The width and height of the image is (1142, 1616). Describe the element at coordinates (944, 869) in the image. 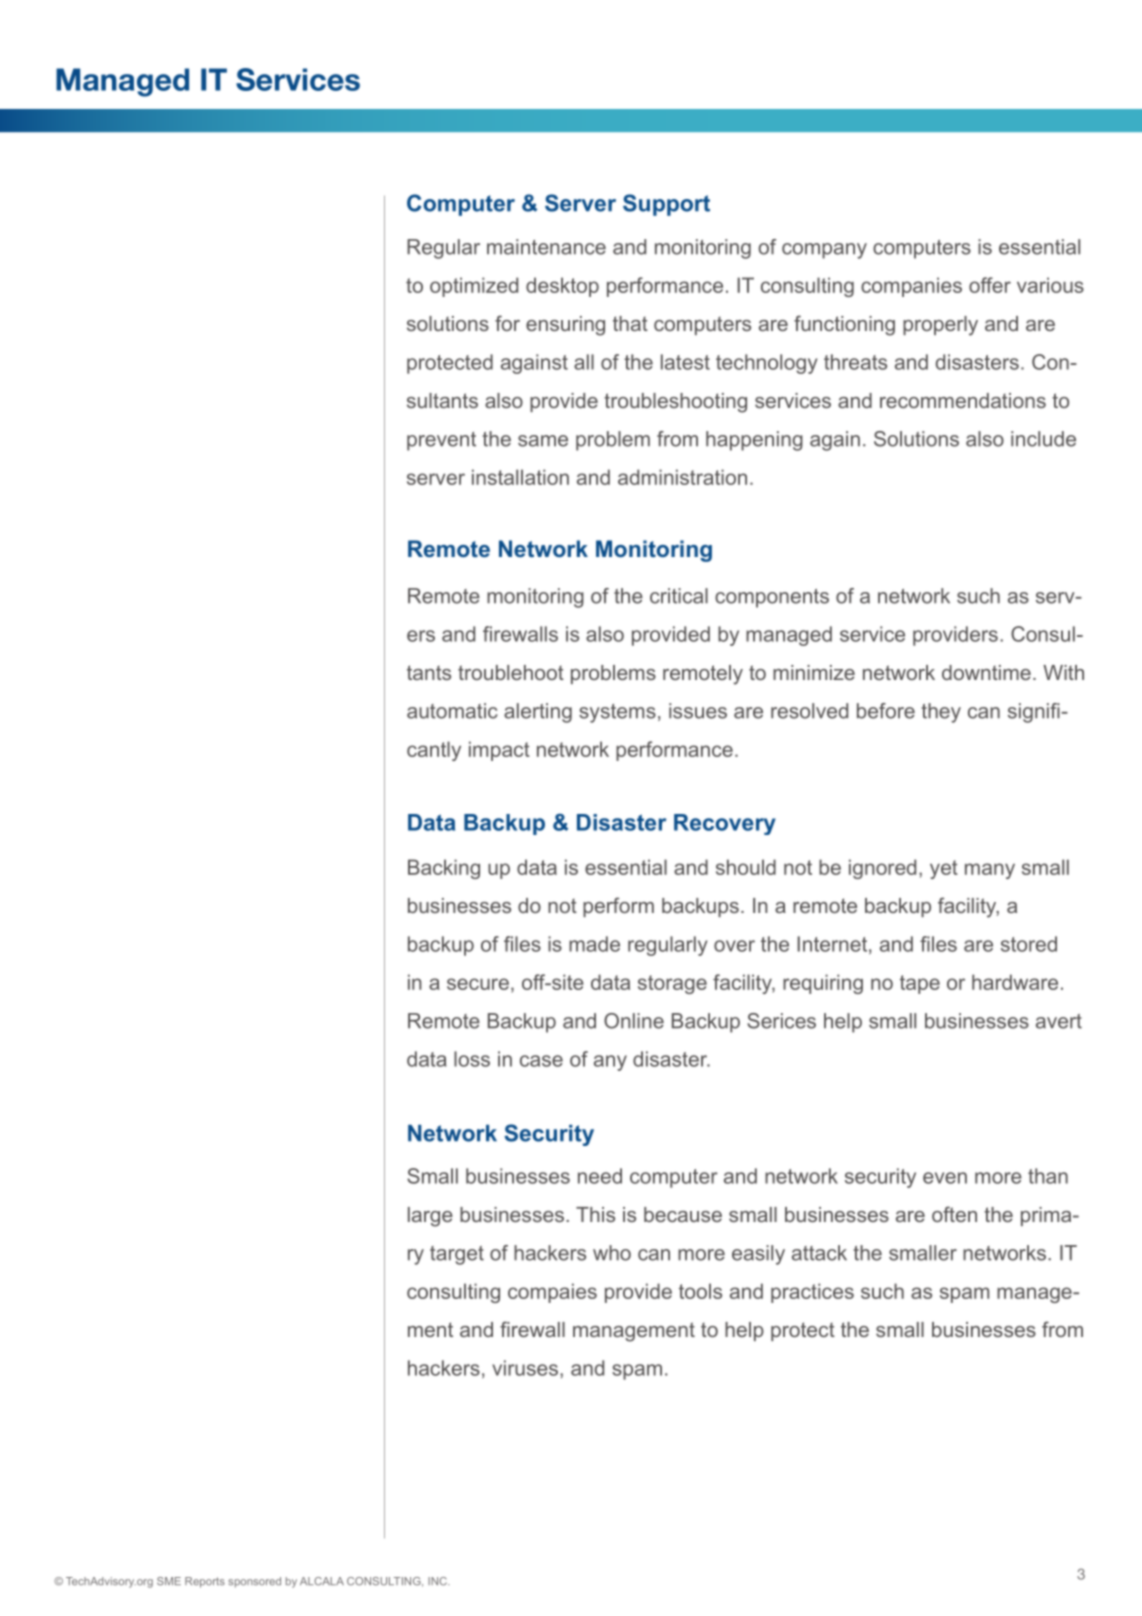

I see `yet` at that location.
